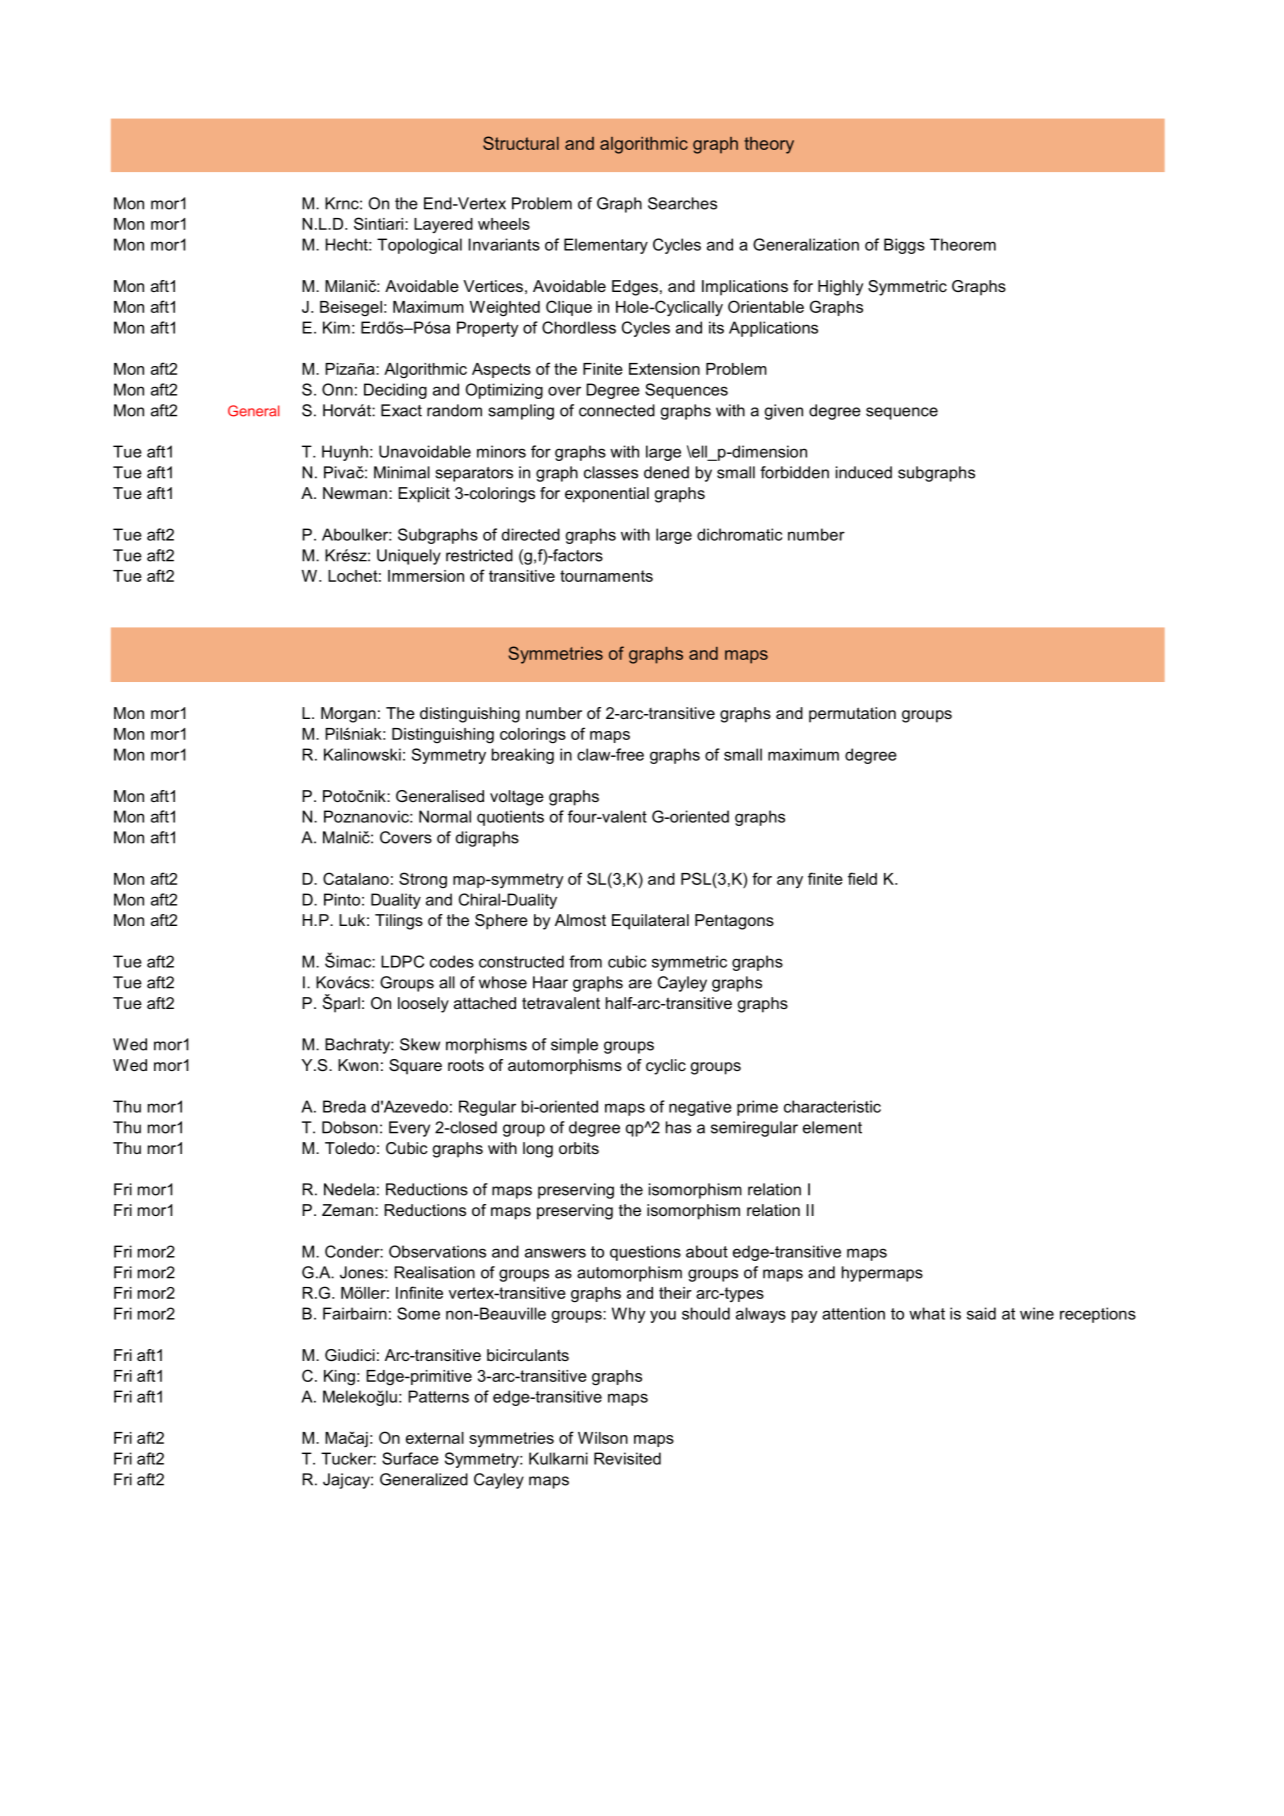  Describe the element at coordinates (864, 472) in the page. I see `induced` at that location.
